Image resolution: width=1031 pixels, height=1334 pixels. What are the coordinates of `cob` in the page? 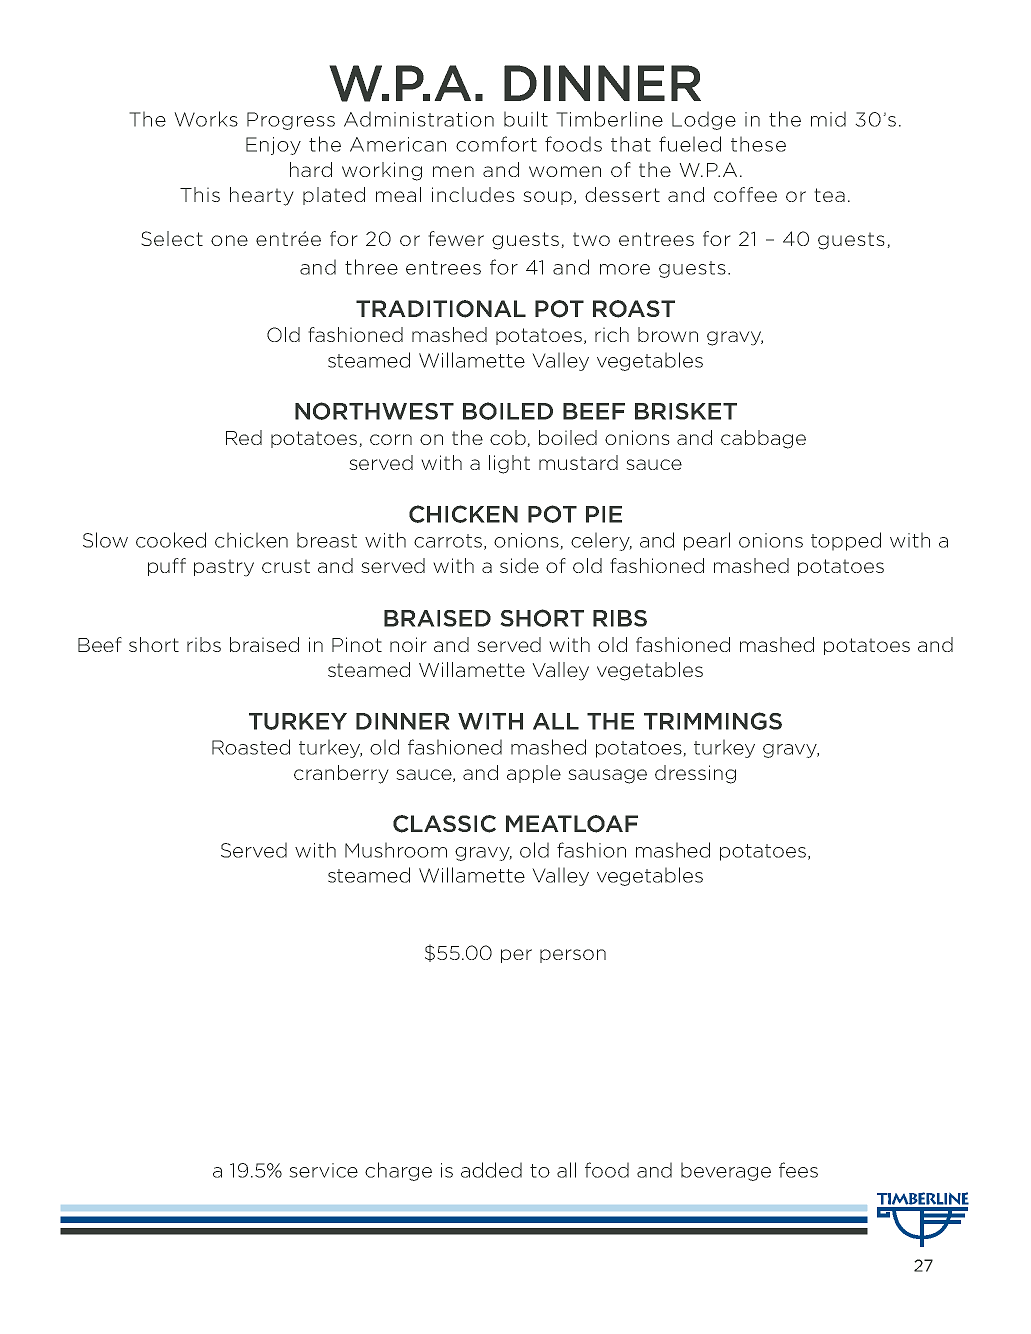 It's located at (509, 438).
